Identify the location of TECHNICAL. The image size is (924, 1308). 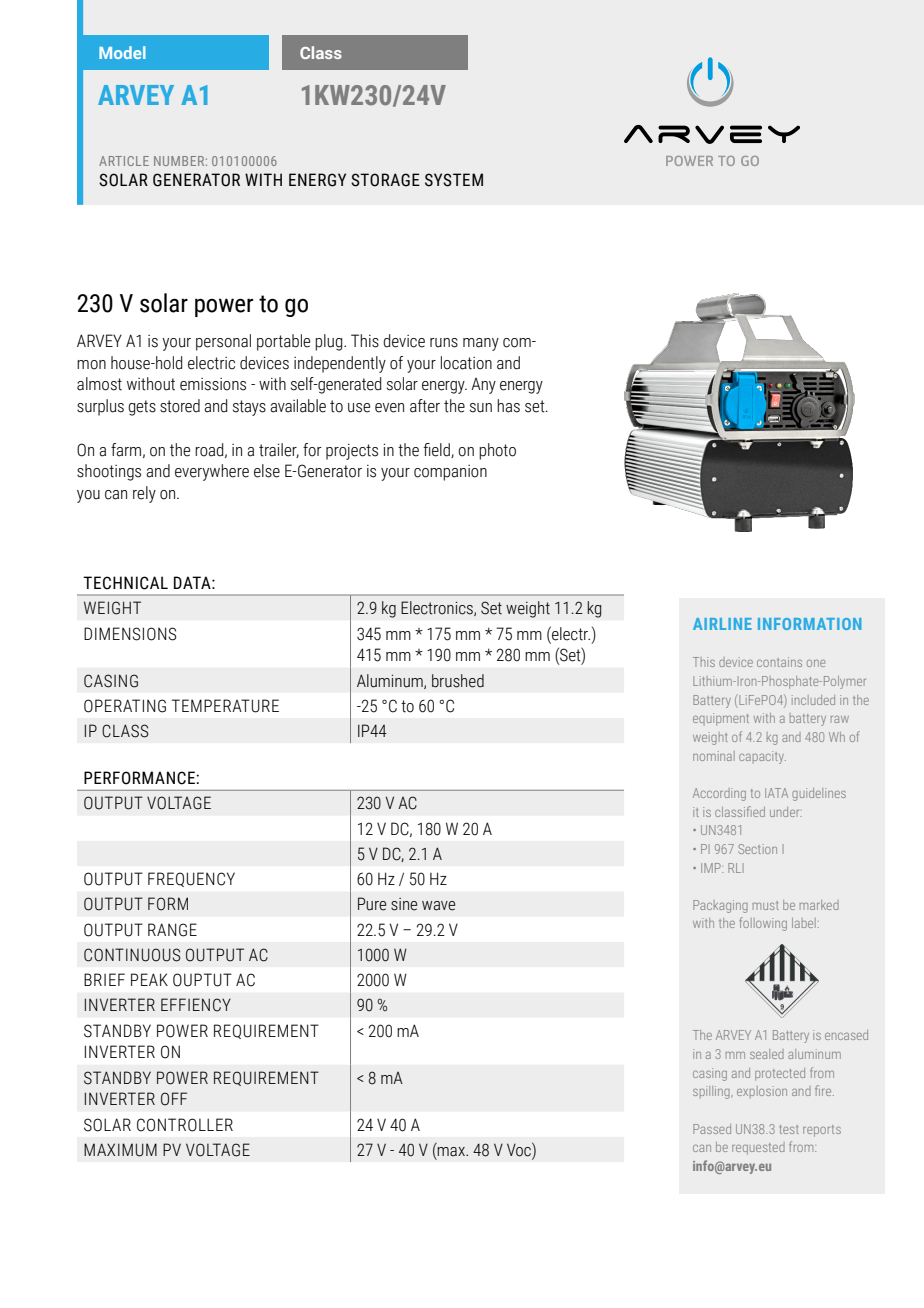
(125, 583).
